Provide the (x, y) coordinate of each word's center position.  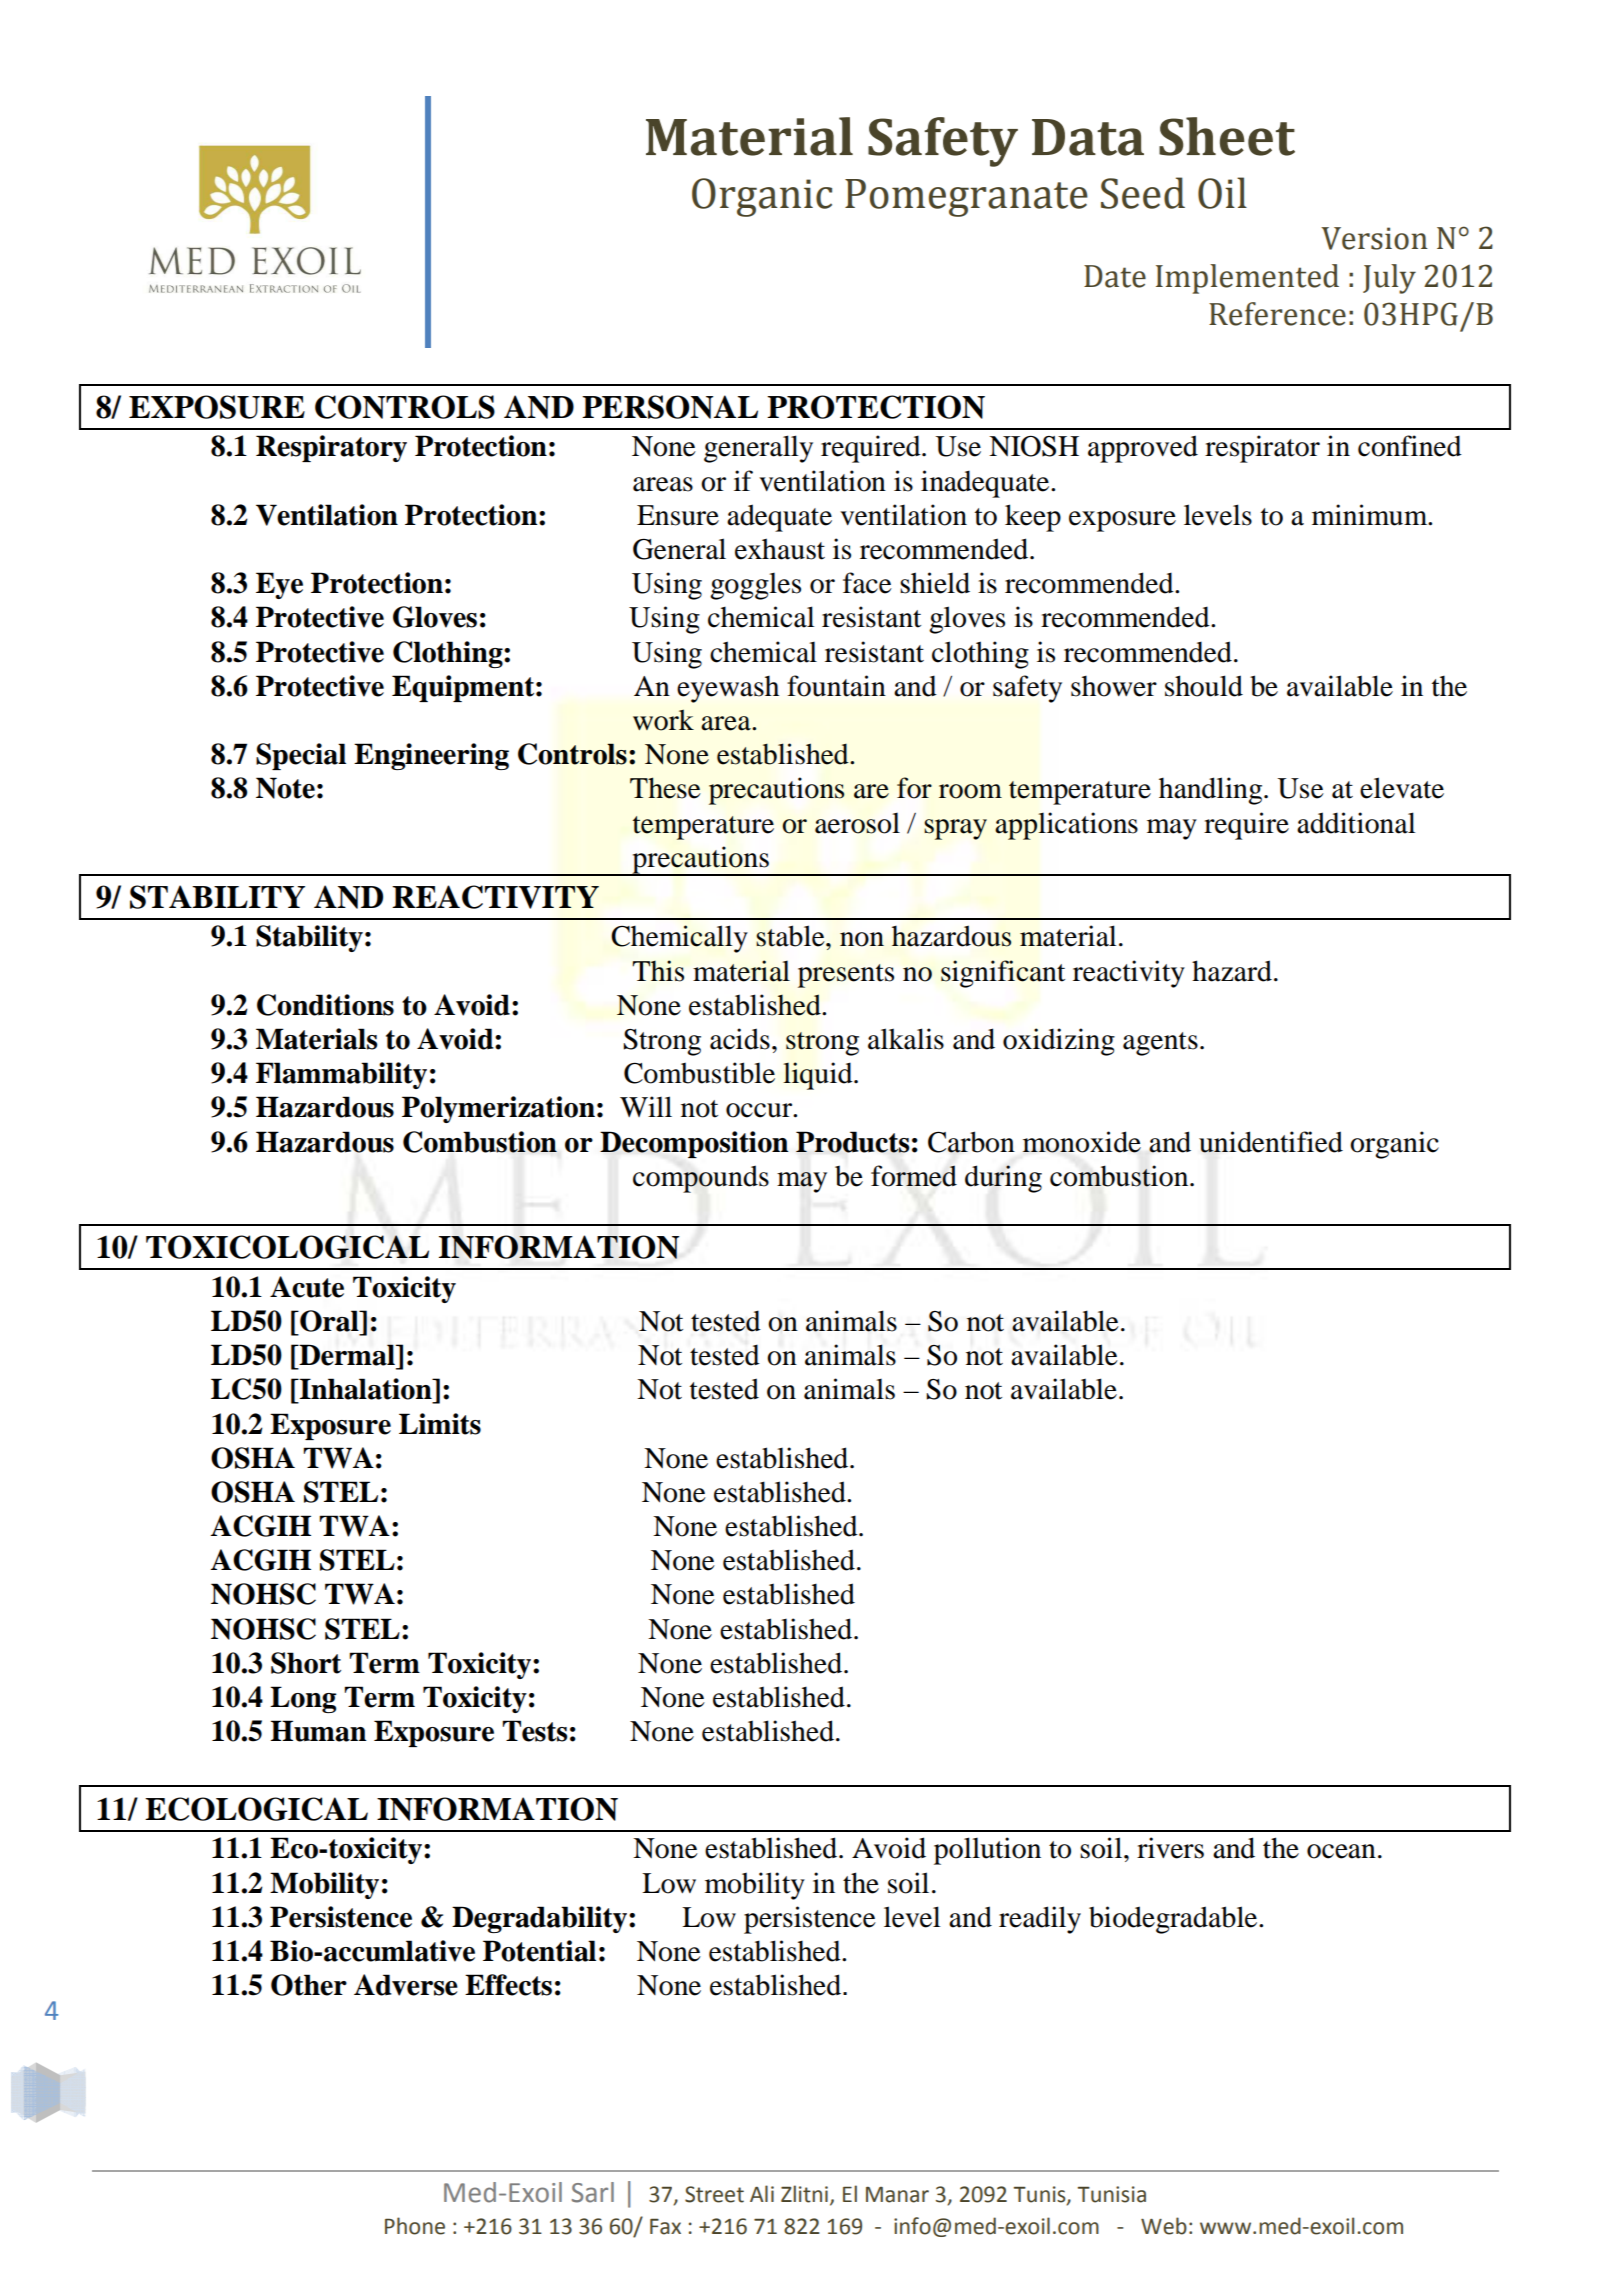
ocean (1341, 1851)
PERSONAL (670, 407)
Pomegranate (966, 198)
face (867, 583)
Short (306, 1663)
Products (852, 1142)
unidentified (1271, 1142)
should (1204, 686)
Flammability (341, 1075)
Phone (415, 2226)
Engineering (431, 756)
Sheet (1227, 136)
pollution (987, 1851)
